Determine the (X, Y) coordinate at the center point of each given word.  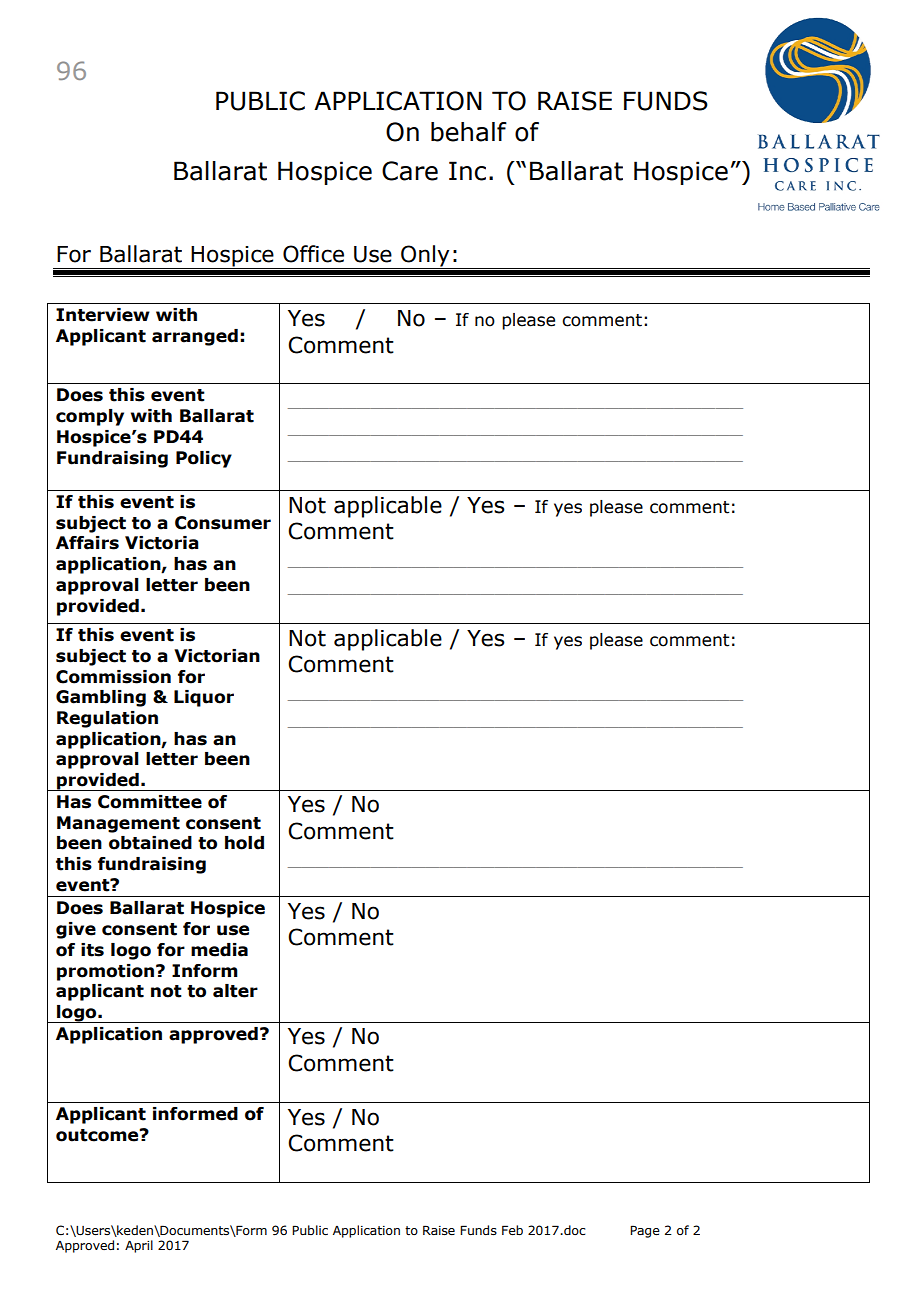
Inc (467, 171)
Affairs (87, 543)
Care (410, 171)
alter (235, 991)
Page (645, 1231)
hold (244, 843)
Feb (512, 1230)
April (139, 1246)
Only (425, 257)
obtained (150, 843)
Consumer (223, 523)
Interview (103, 315)
